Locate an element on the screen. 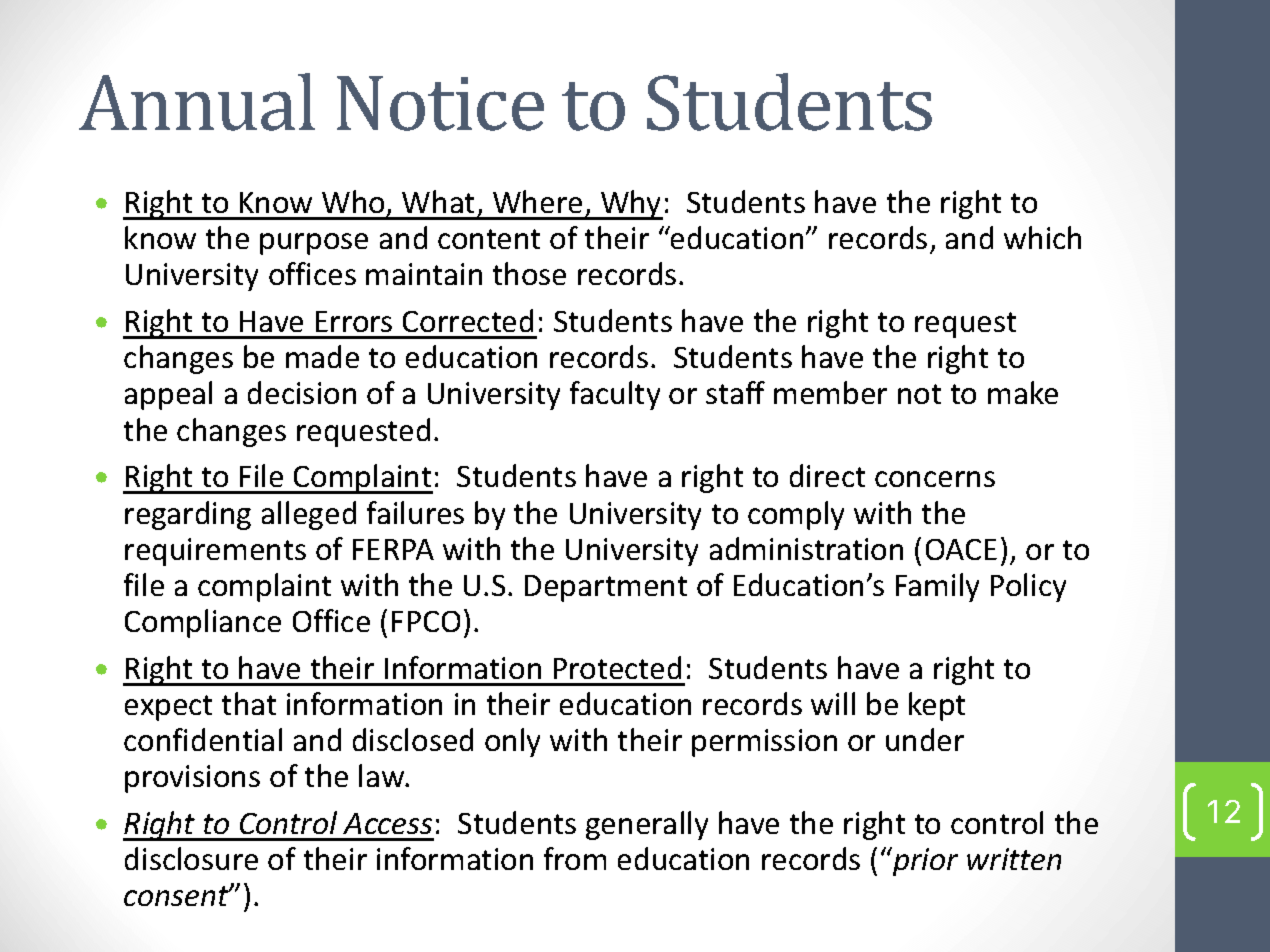  purpose is located at coordinates (314, 244).
